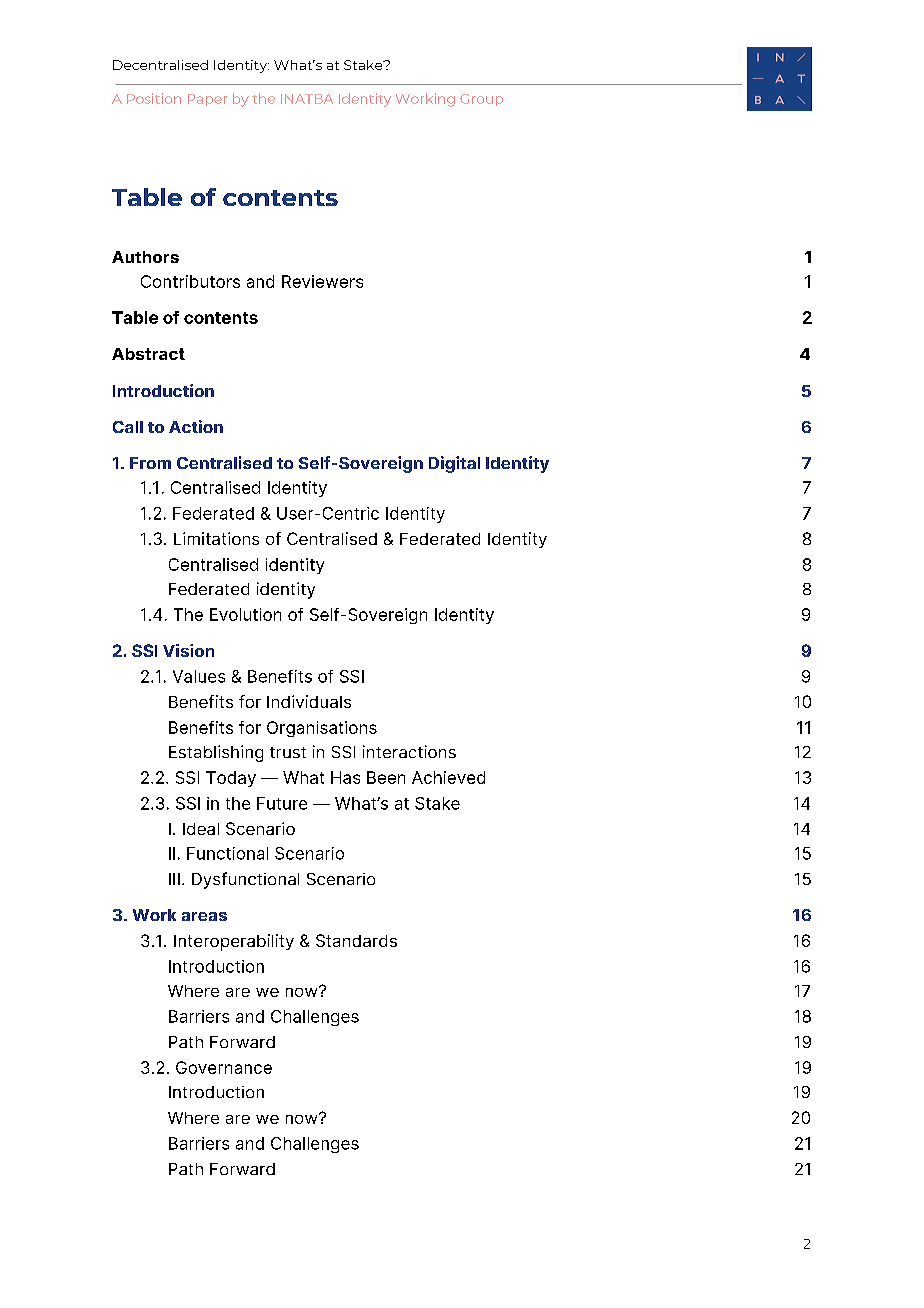 Image resolution: width=924 pixels, height=1308 pixels. Describe the element at coordinates (448, 777) in the page. I see `Achieved` at that location.
